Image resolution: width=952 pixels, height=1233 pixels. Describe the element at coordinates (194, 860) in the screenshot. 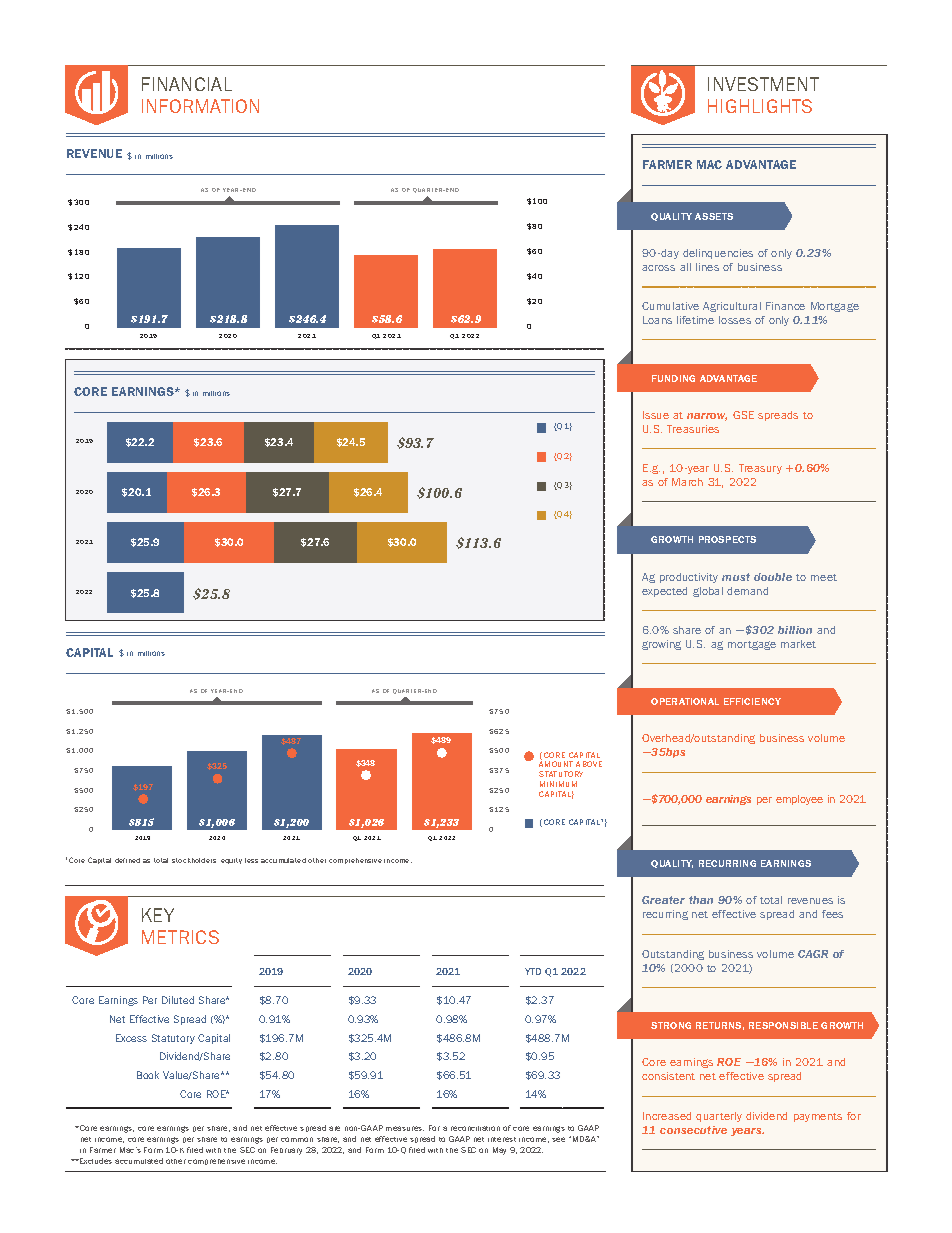

I see `stockholders` at that location.
